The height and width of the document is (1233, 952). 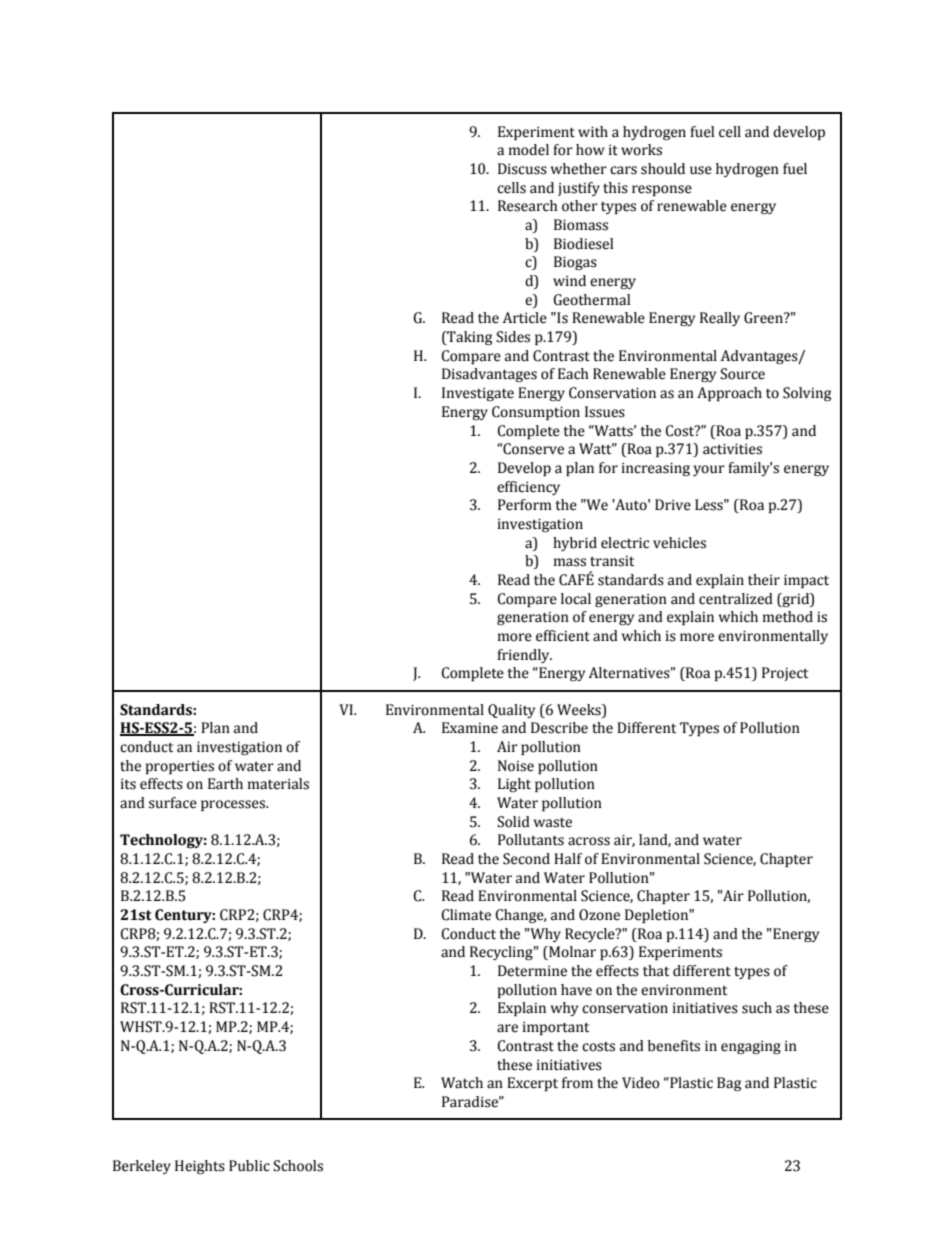 What do you see at coordinates (529, 150) in the document?
I see `model` at bounding box center [529, 150].
